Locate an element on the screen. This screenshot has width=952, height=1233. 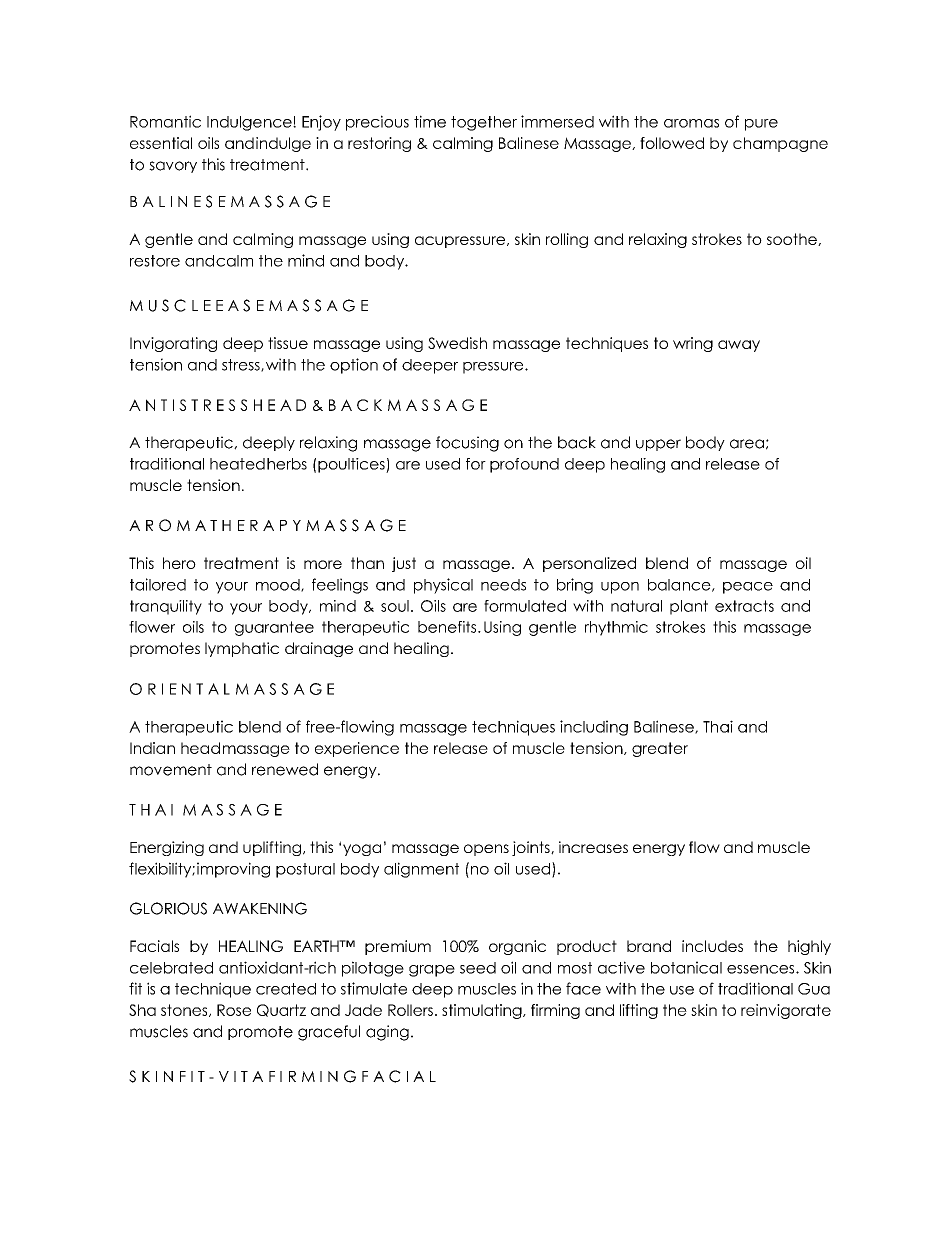
pure is located at coordinates (761, 125).
